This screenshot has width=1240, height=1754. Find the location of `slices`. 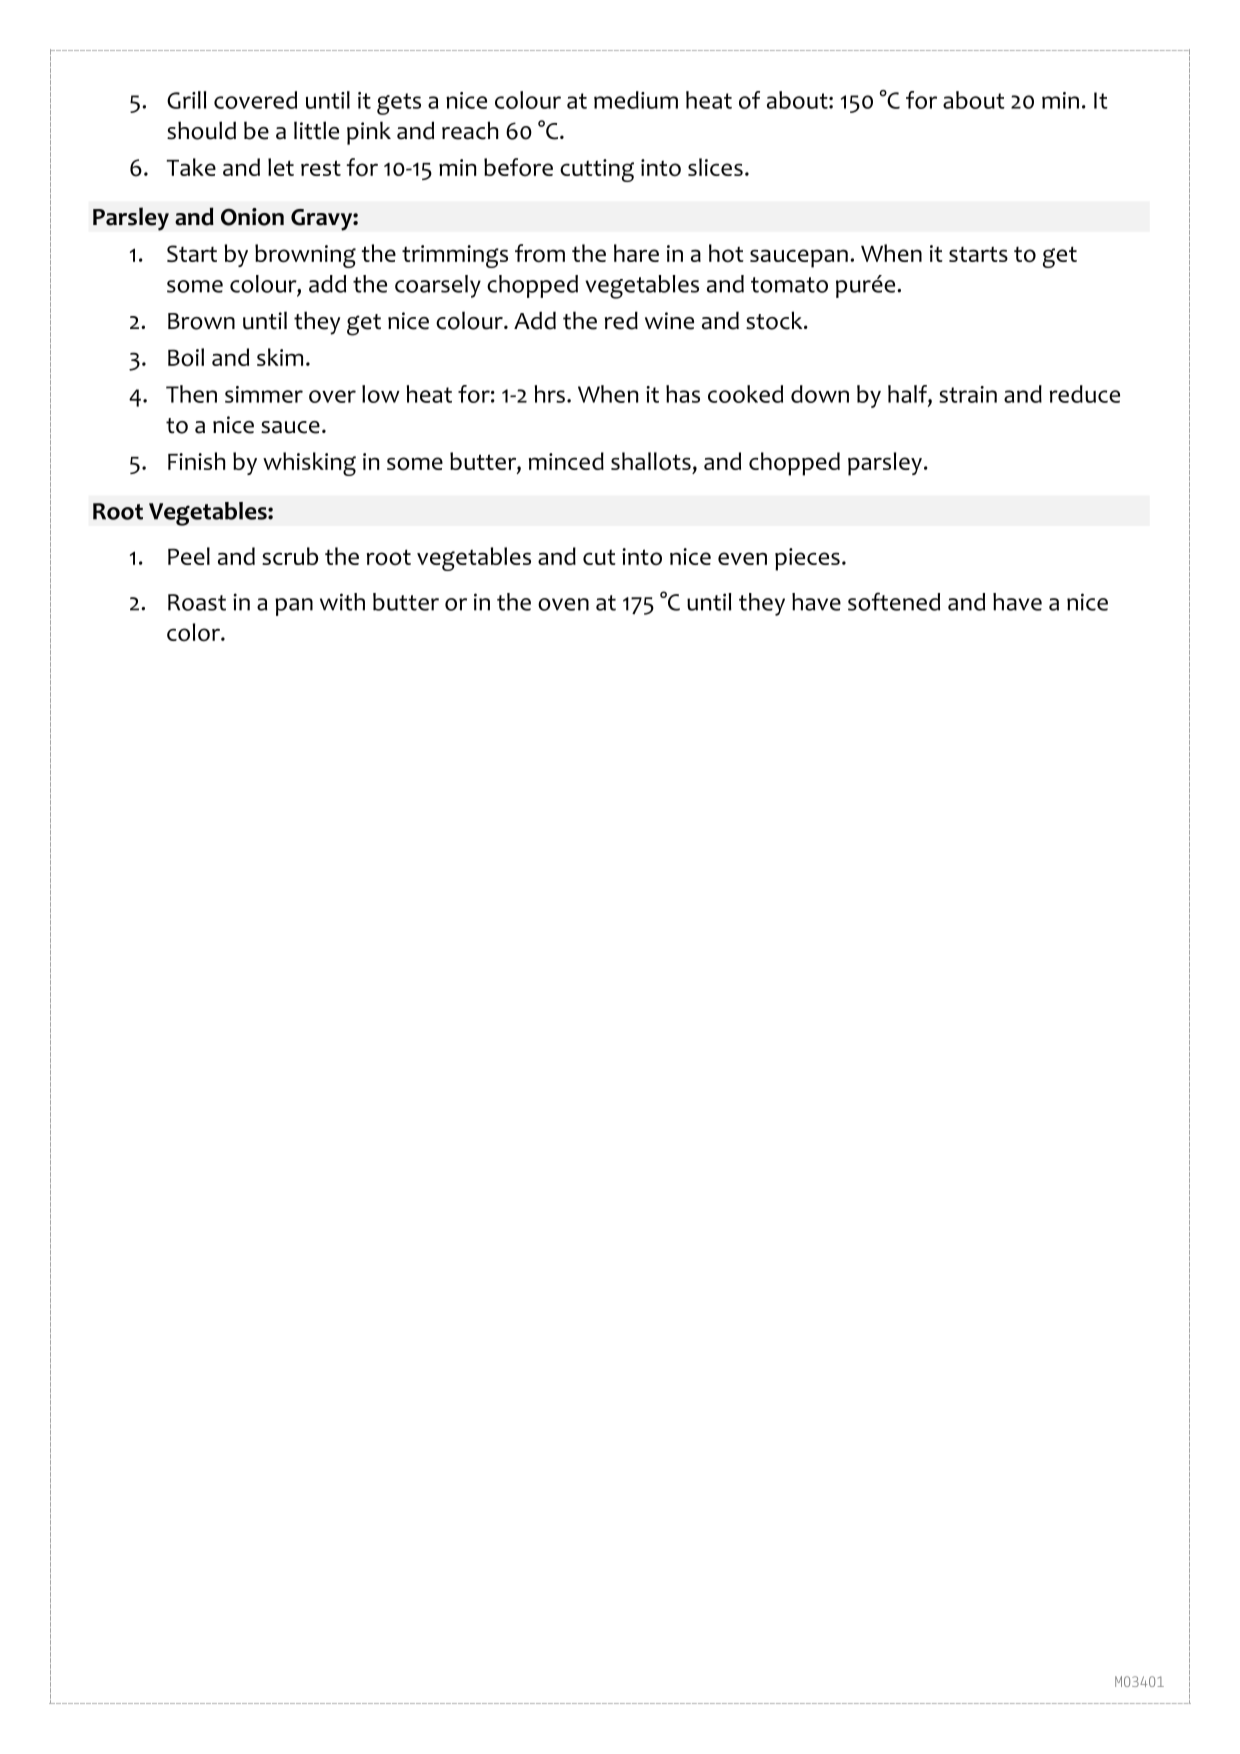

slices is located at coordinates (715, 167).
